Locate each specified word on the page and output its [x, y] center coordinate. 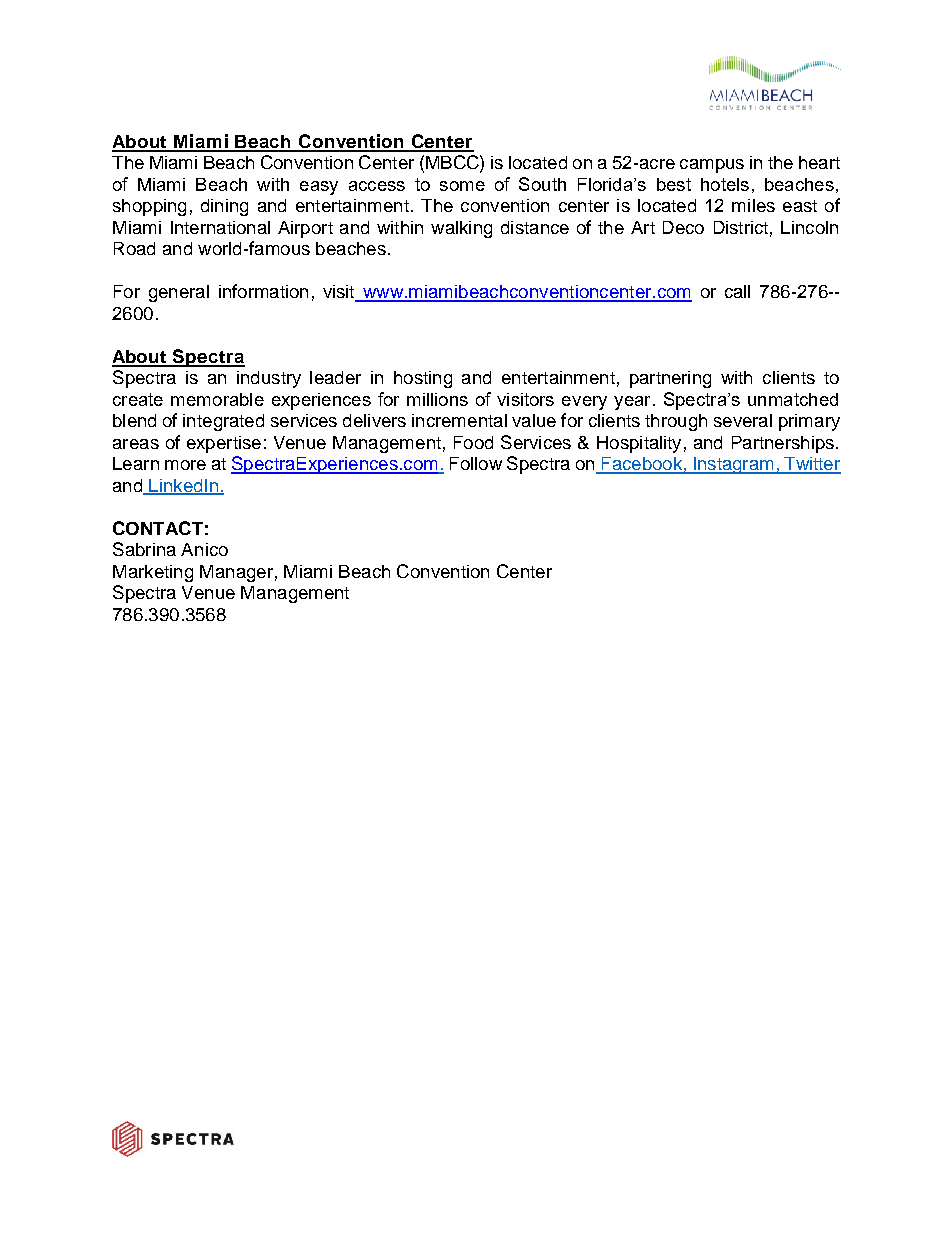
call [737, 291]
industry [269, 379]
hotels [725, 184]
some [462, 186]
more [185, 465]
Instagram [733, 465]
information [263, 291]
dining [224, 207]
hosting [423, 379]
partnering [670, 379]
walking [461, 229]
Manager [236, 573]
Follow [476, 463]
